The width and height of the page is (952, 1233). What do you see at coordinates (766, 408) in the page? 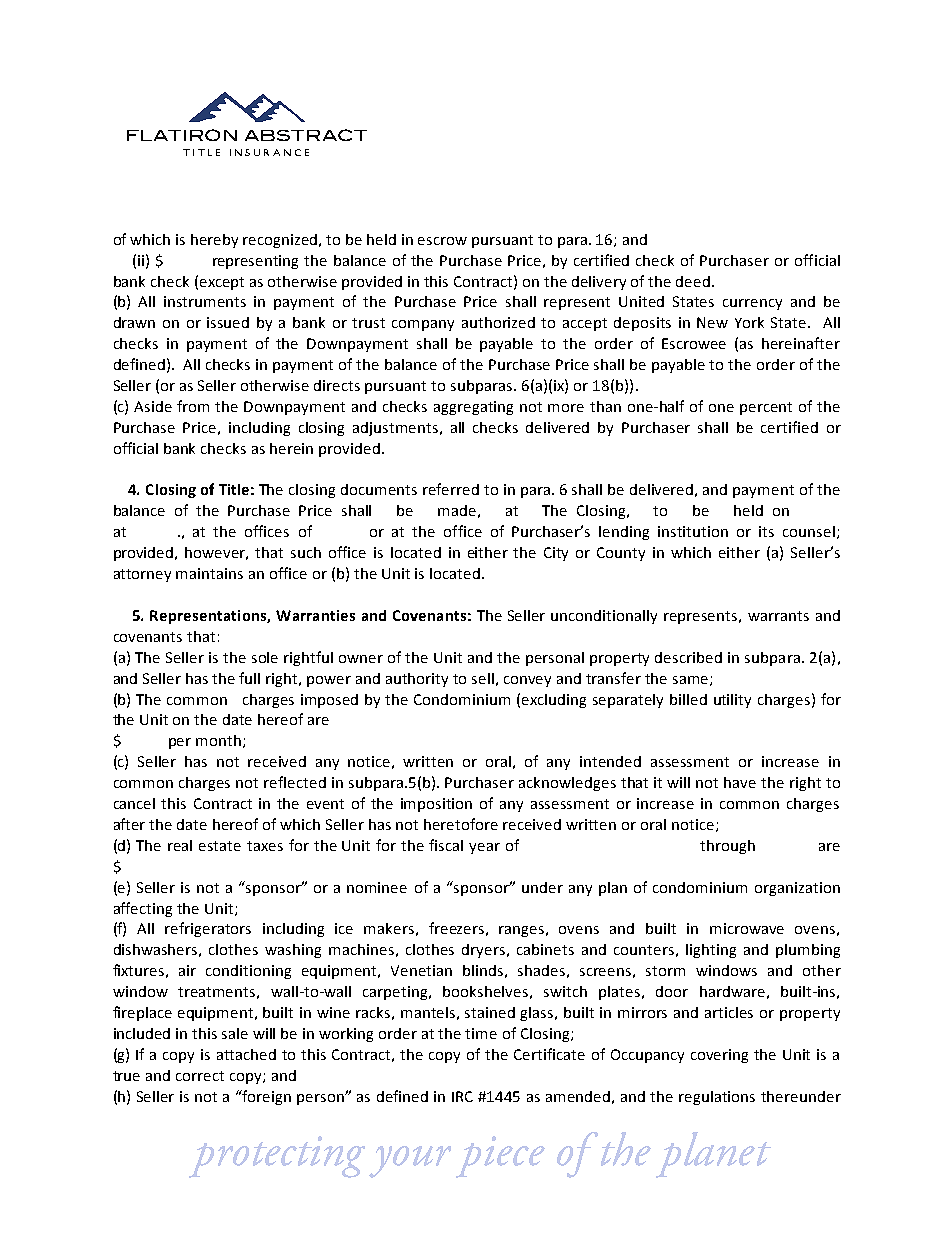
I see `percent` at bounding box center [766, 408].
